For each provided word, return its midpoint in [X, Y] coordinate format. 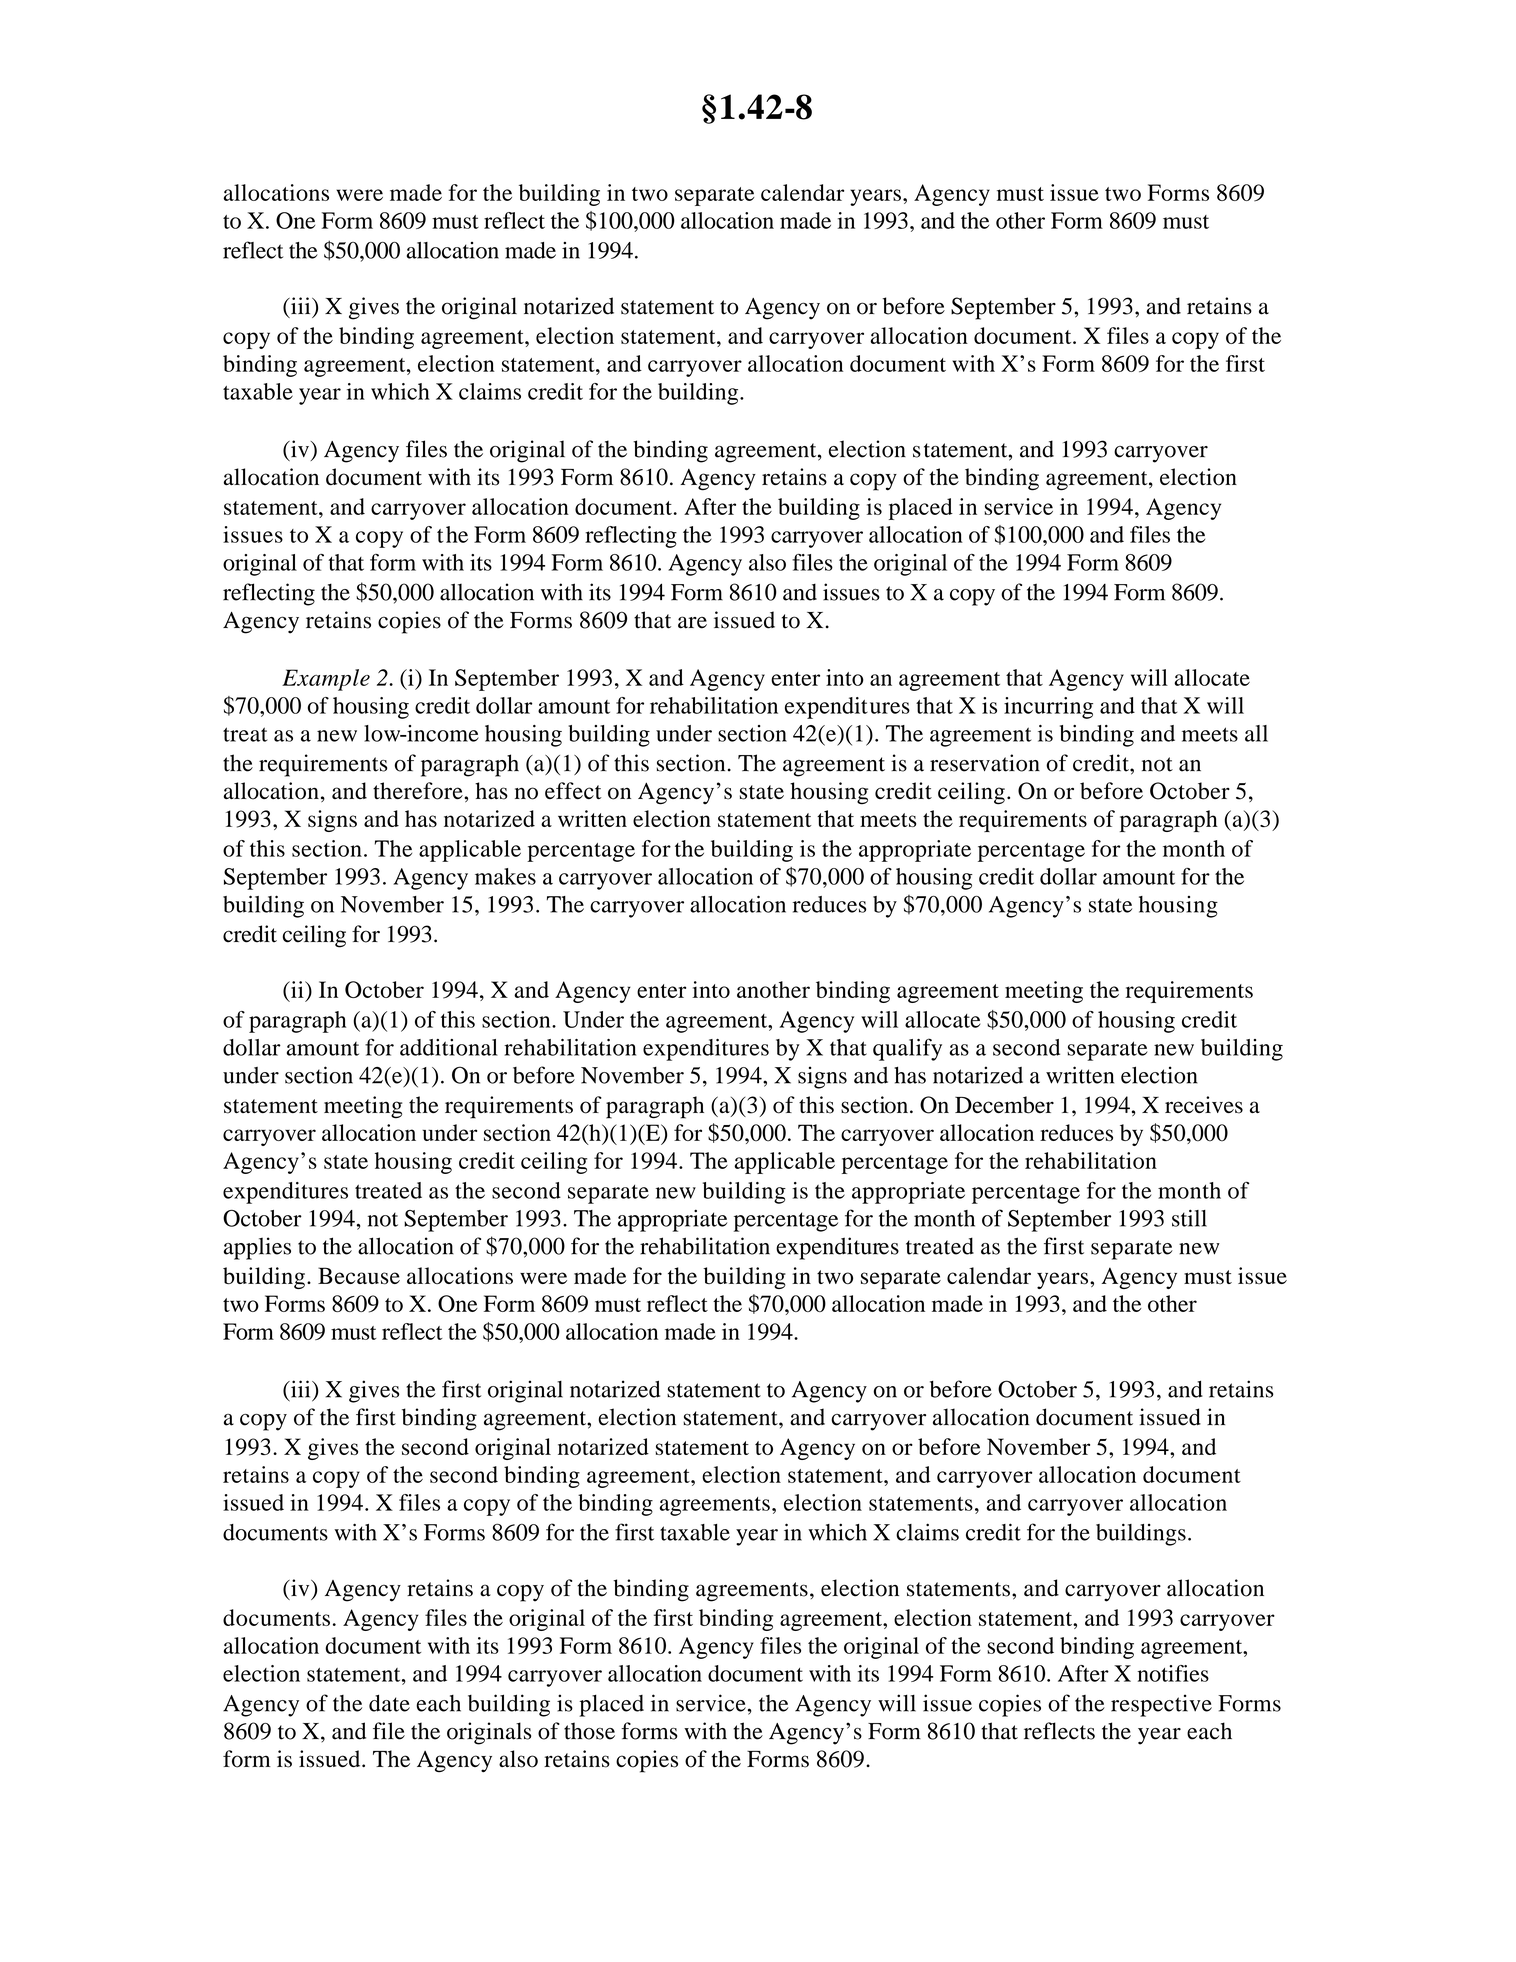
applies [257, 1248]
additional [449, 1047]
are [692, 622]
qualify [907, 1049]
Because [359, 1275]
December [1004, 1105]
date [389, 1703]
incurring [1048, 708]
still [1189, 1218]
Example [326, 680]
